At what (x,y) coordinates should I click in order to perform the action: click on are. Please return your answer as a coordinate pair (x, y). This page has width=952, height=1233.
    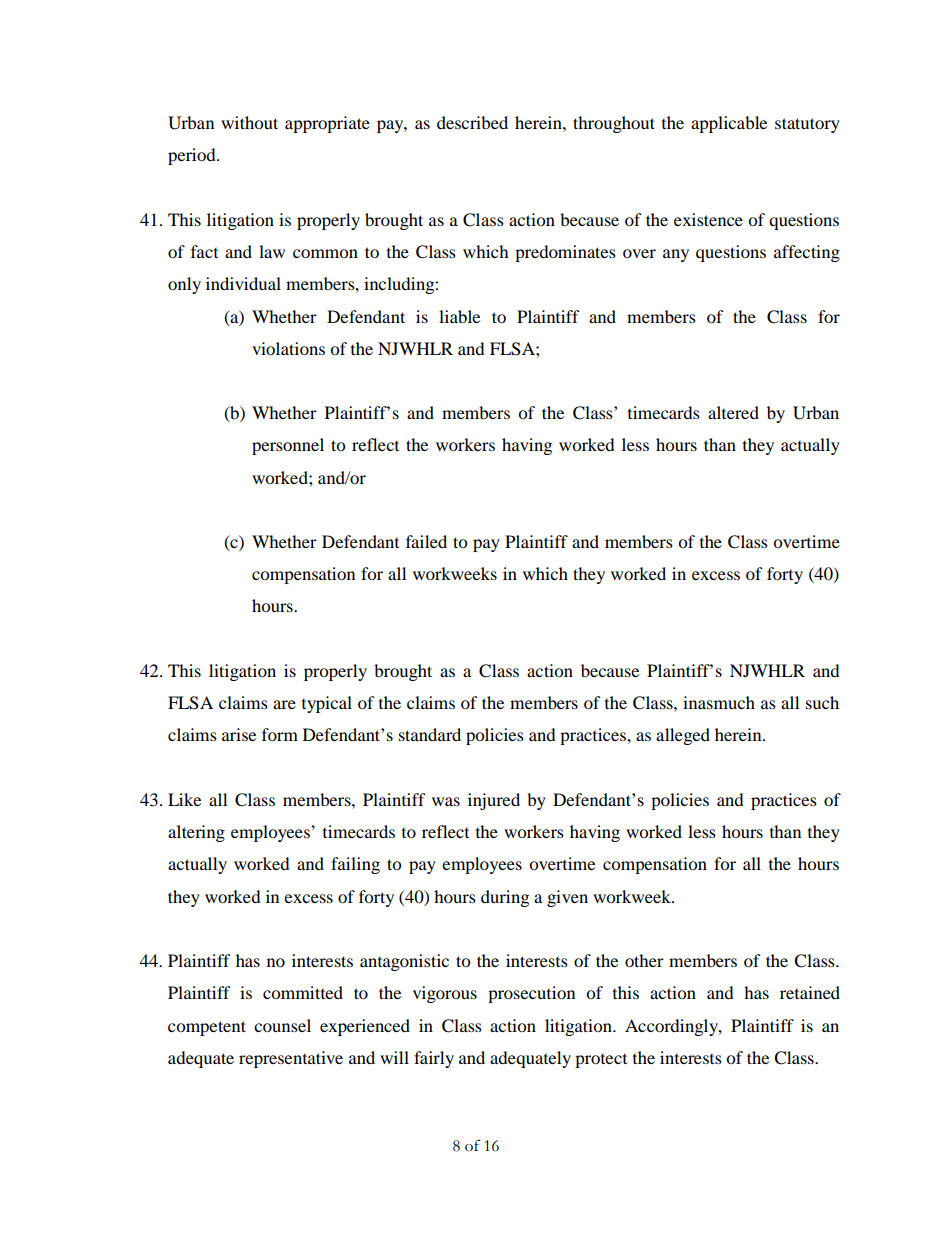
    Looking at the image, I should click on (284, 704).
